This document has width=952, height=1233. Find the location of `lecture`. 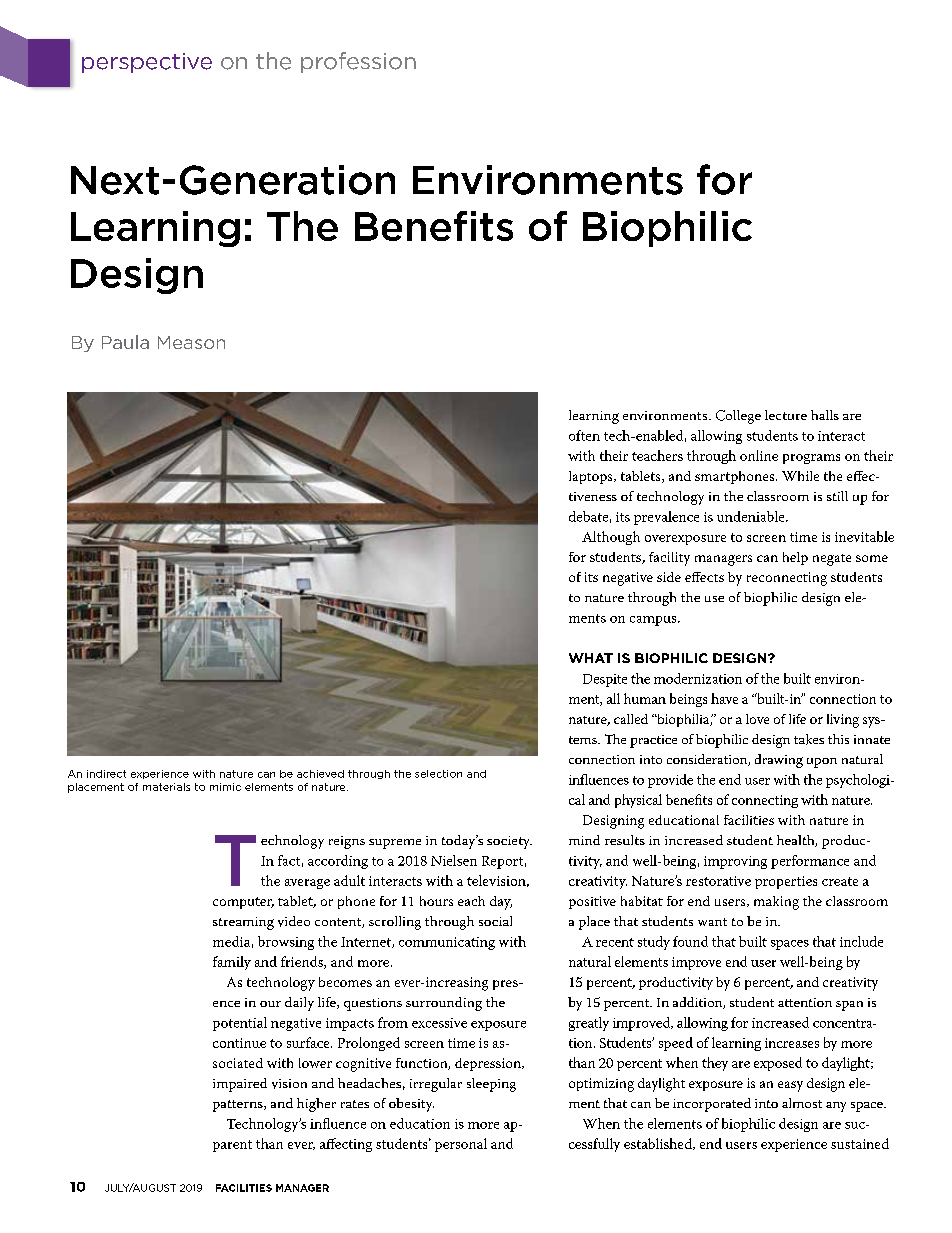

lecture is located at coordinates (786, 415).
